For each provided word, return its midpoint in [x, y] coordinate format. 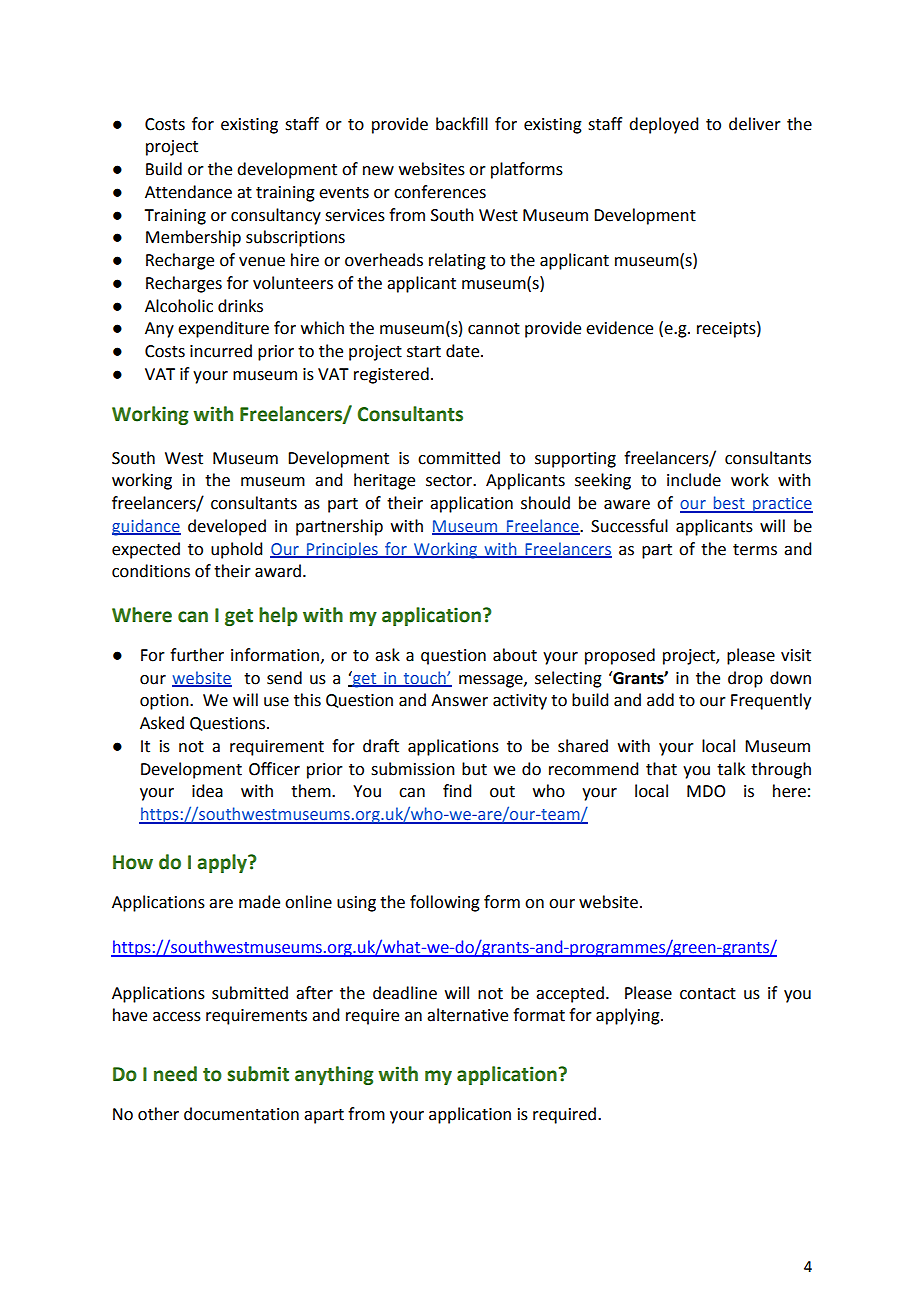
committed [459, 458]
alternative [467, 1015]
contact [708, 994]
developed [227, 527]
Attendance [188, 192]
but [474, 769]
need [175, 1074]
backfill [462, 124]
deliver [755, 124]
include [694, 480]
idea [207, 791]
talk [731, 769]
